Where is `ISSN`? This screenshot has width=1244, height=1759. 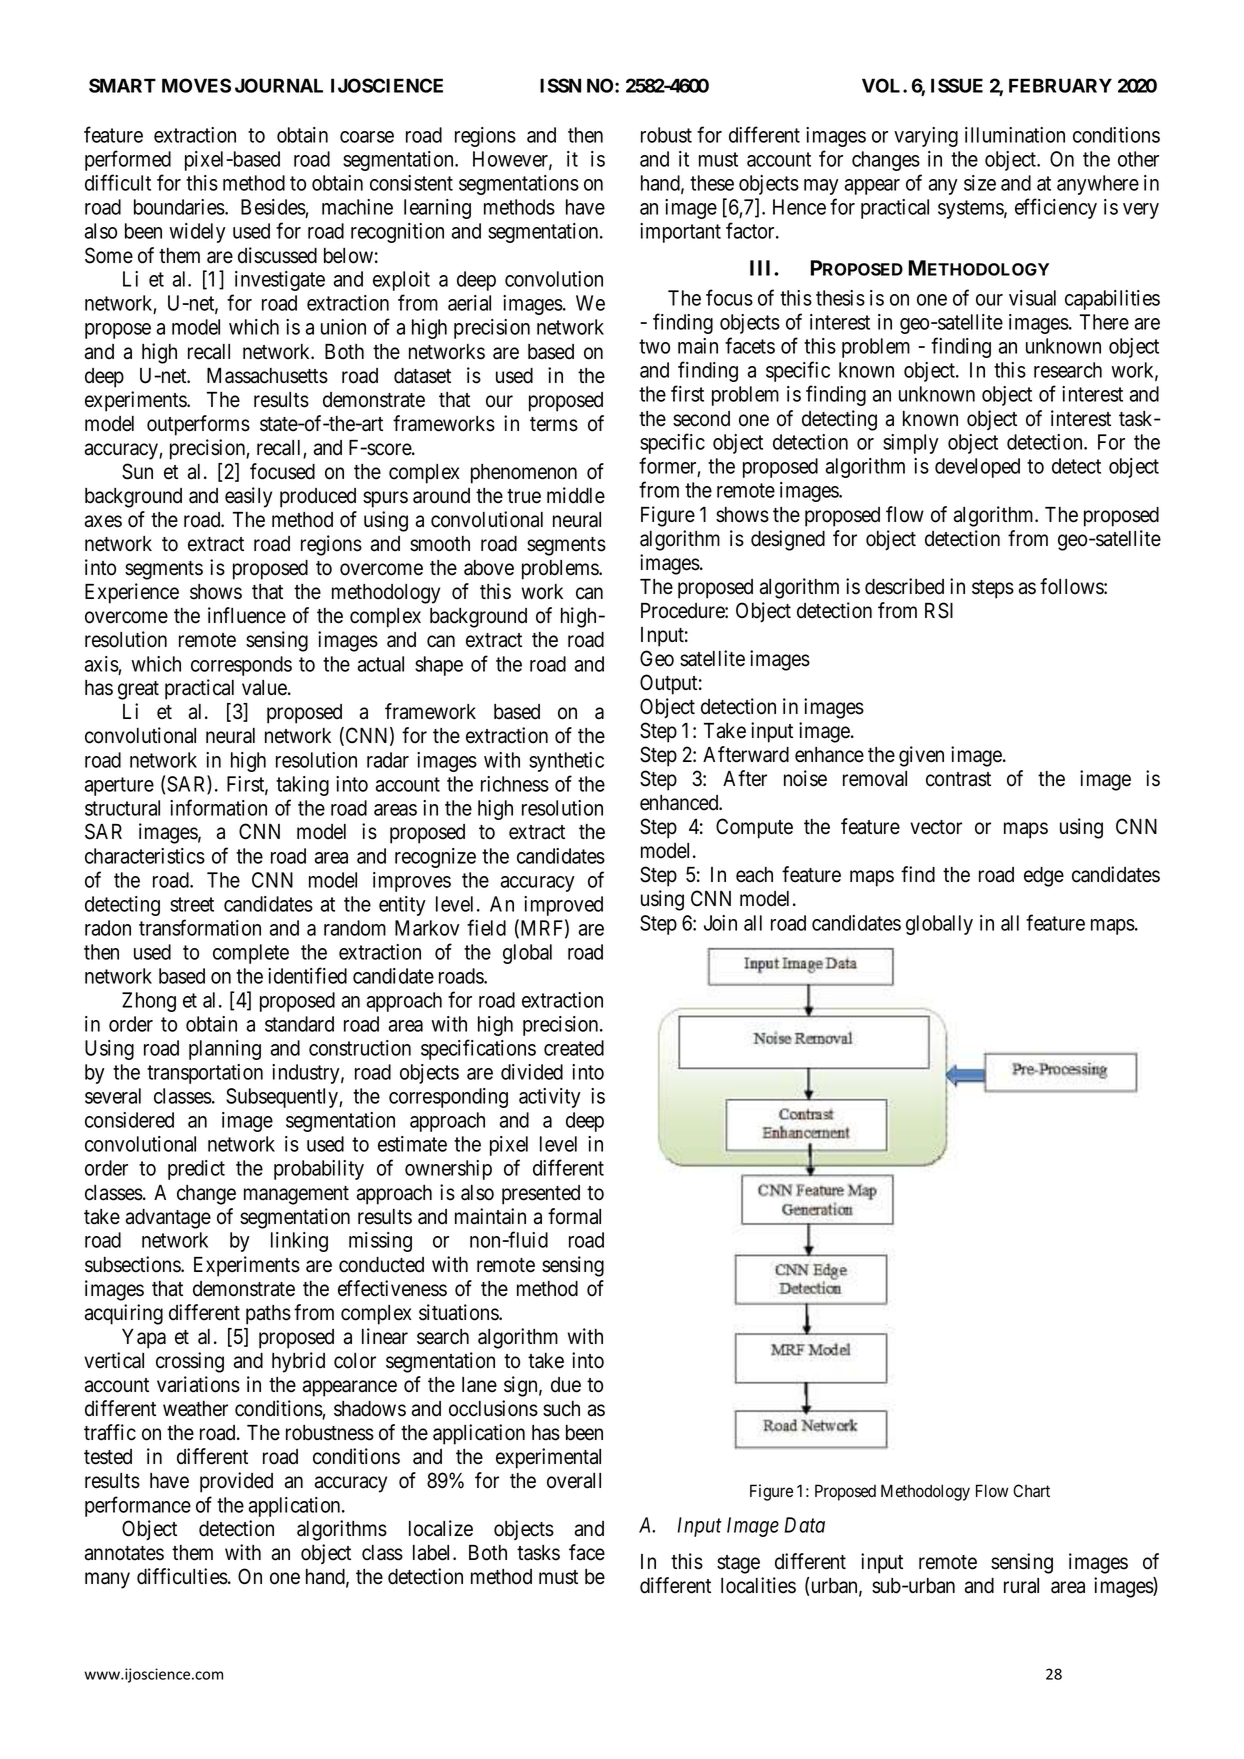
ISSN is located at coordinates (560, 85).
